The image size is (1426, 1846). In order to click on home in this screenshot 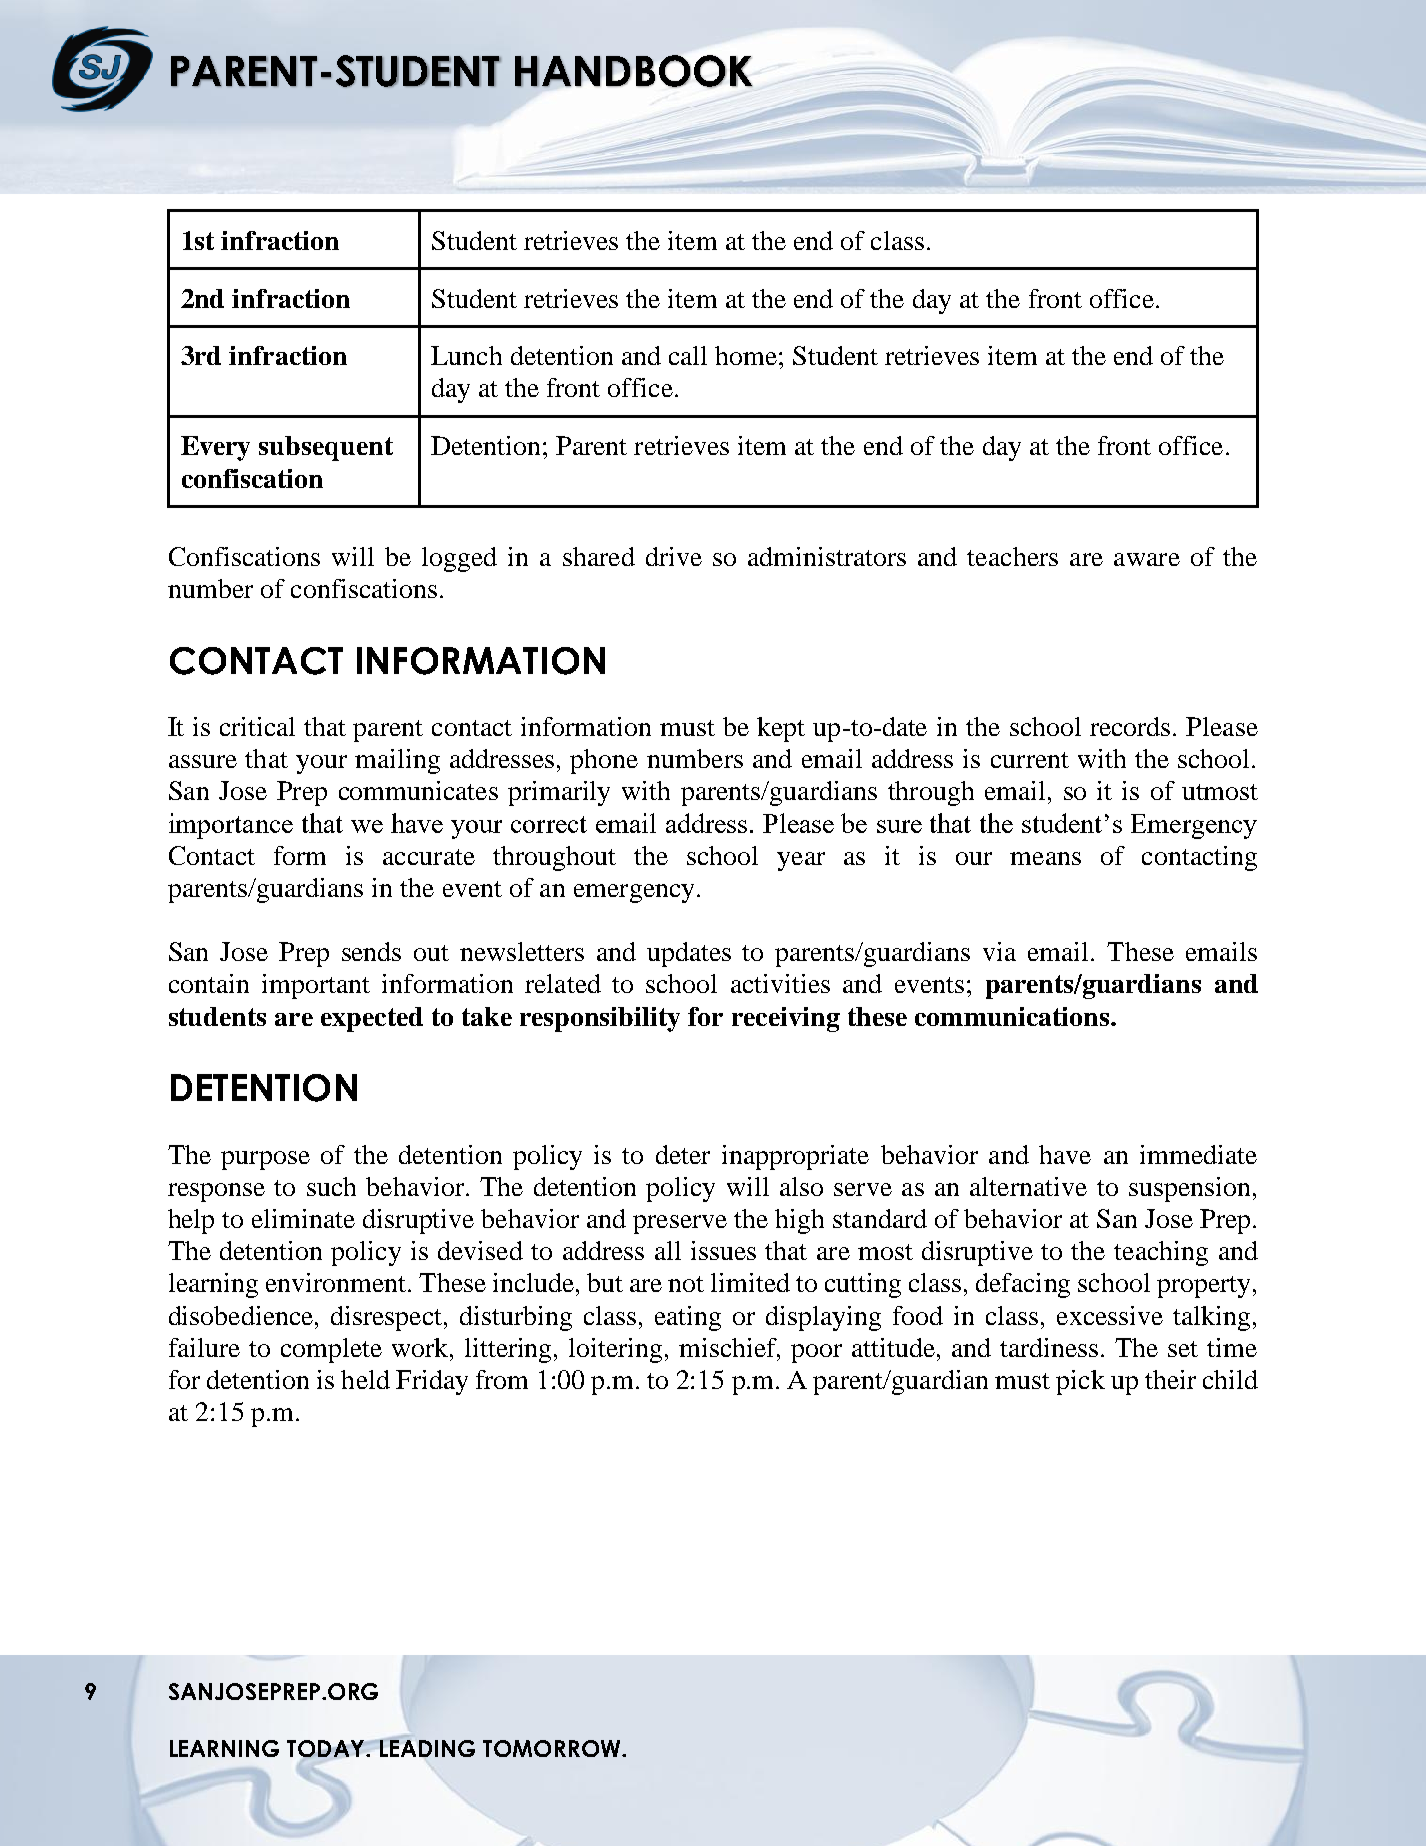, I will do `click(746, 355)`.
